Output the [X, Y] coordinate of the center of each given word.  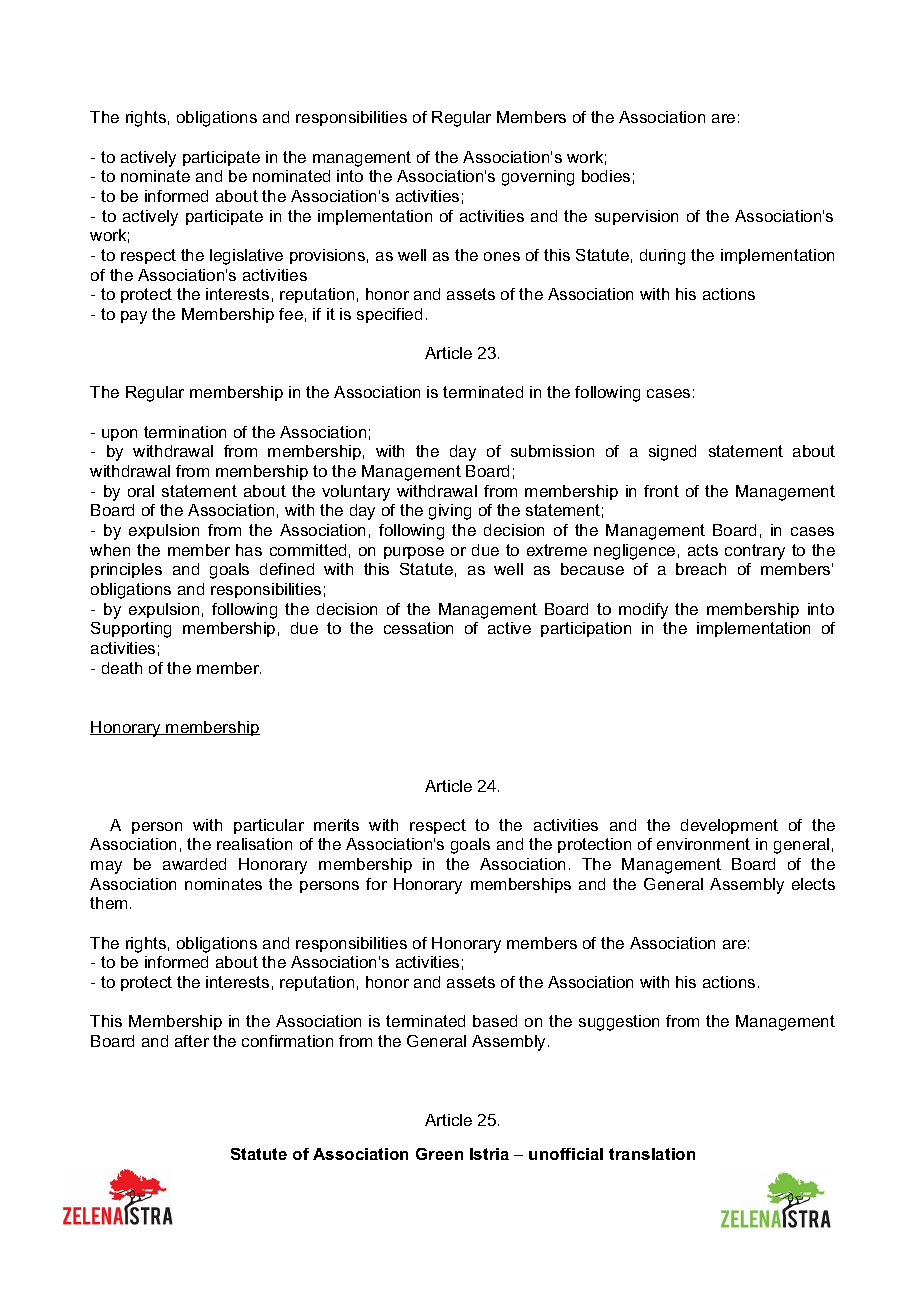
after [192, 1041]
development [729, 826]
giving [450, 512]
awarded [194, 864]
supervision [636, 217]
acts [703, 550]
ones [502, 256]
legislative [246, 257]
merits [336, 825]
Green [439, 1154]
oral [141, 491]
